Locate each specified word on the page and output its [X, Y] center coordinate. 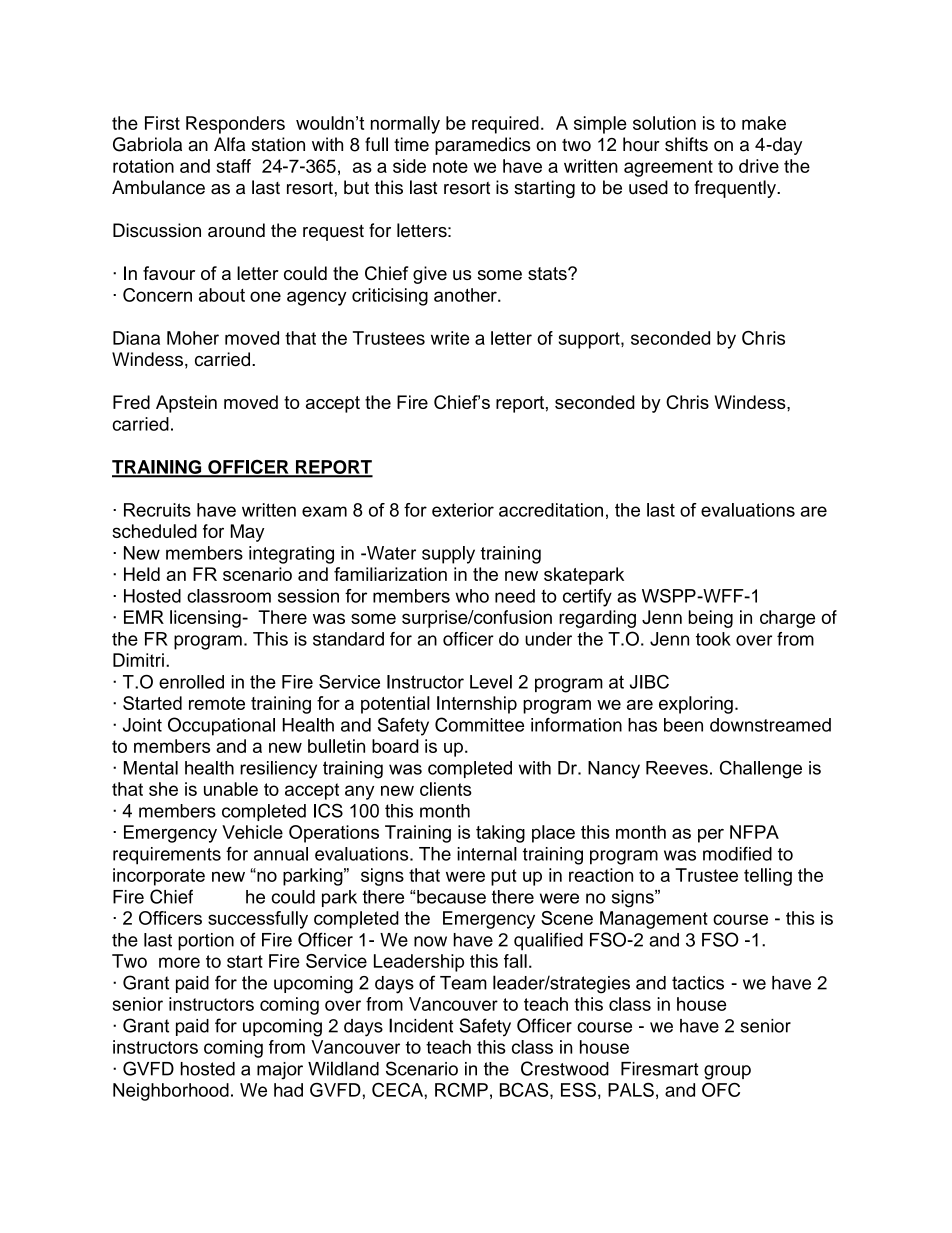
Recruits [157, 510]
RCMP [461, 1090]
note [450, 166]
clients [446, 789]
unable [231, 789]
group [727, 1072]
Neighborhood [171, 1092]
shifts [686, 144]
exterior [463, 510]
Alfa [229, 144]
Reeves [677, 768]
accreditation [551, 510]
